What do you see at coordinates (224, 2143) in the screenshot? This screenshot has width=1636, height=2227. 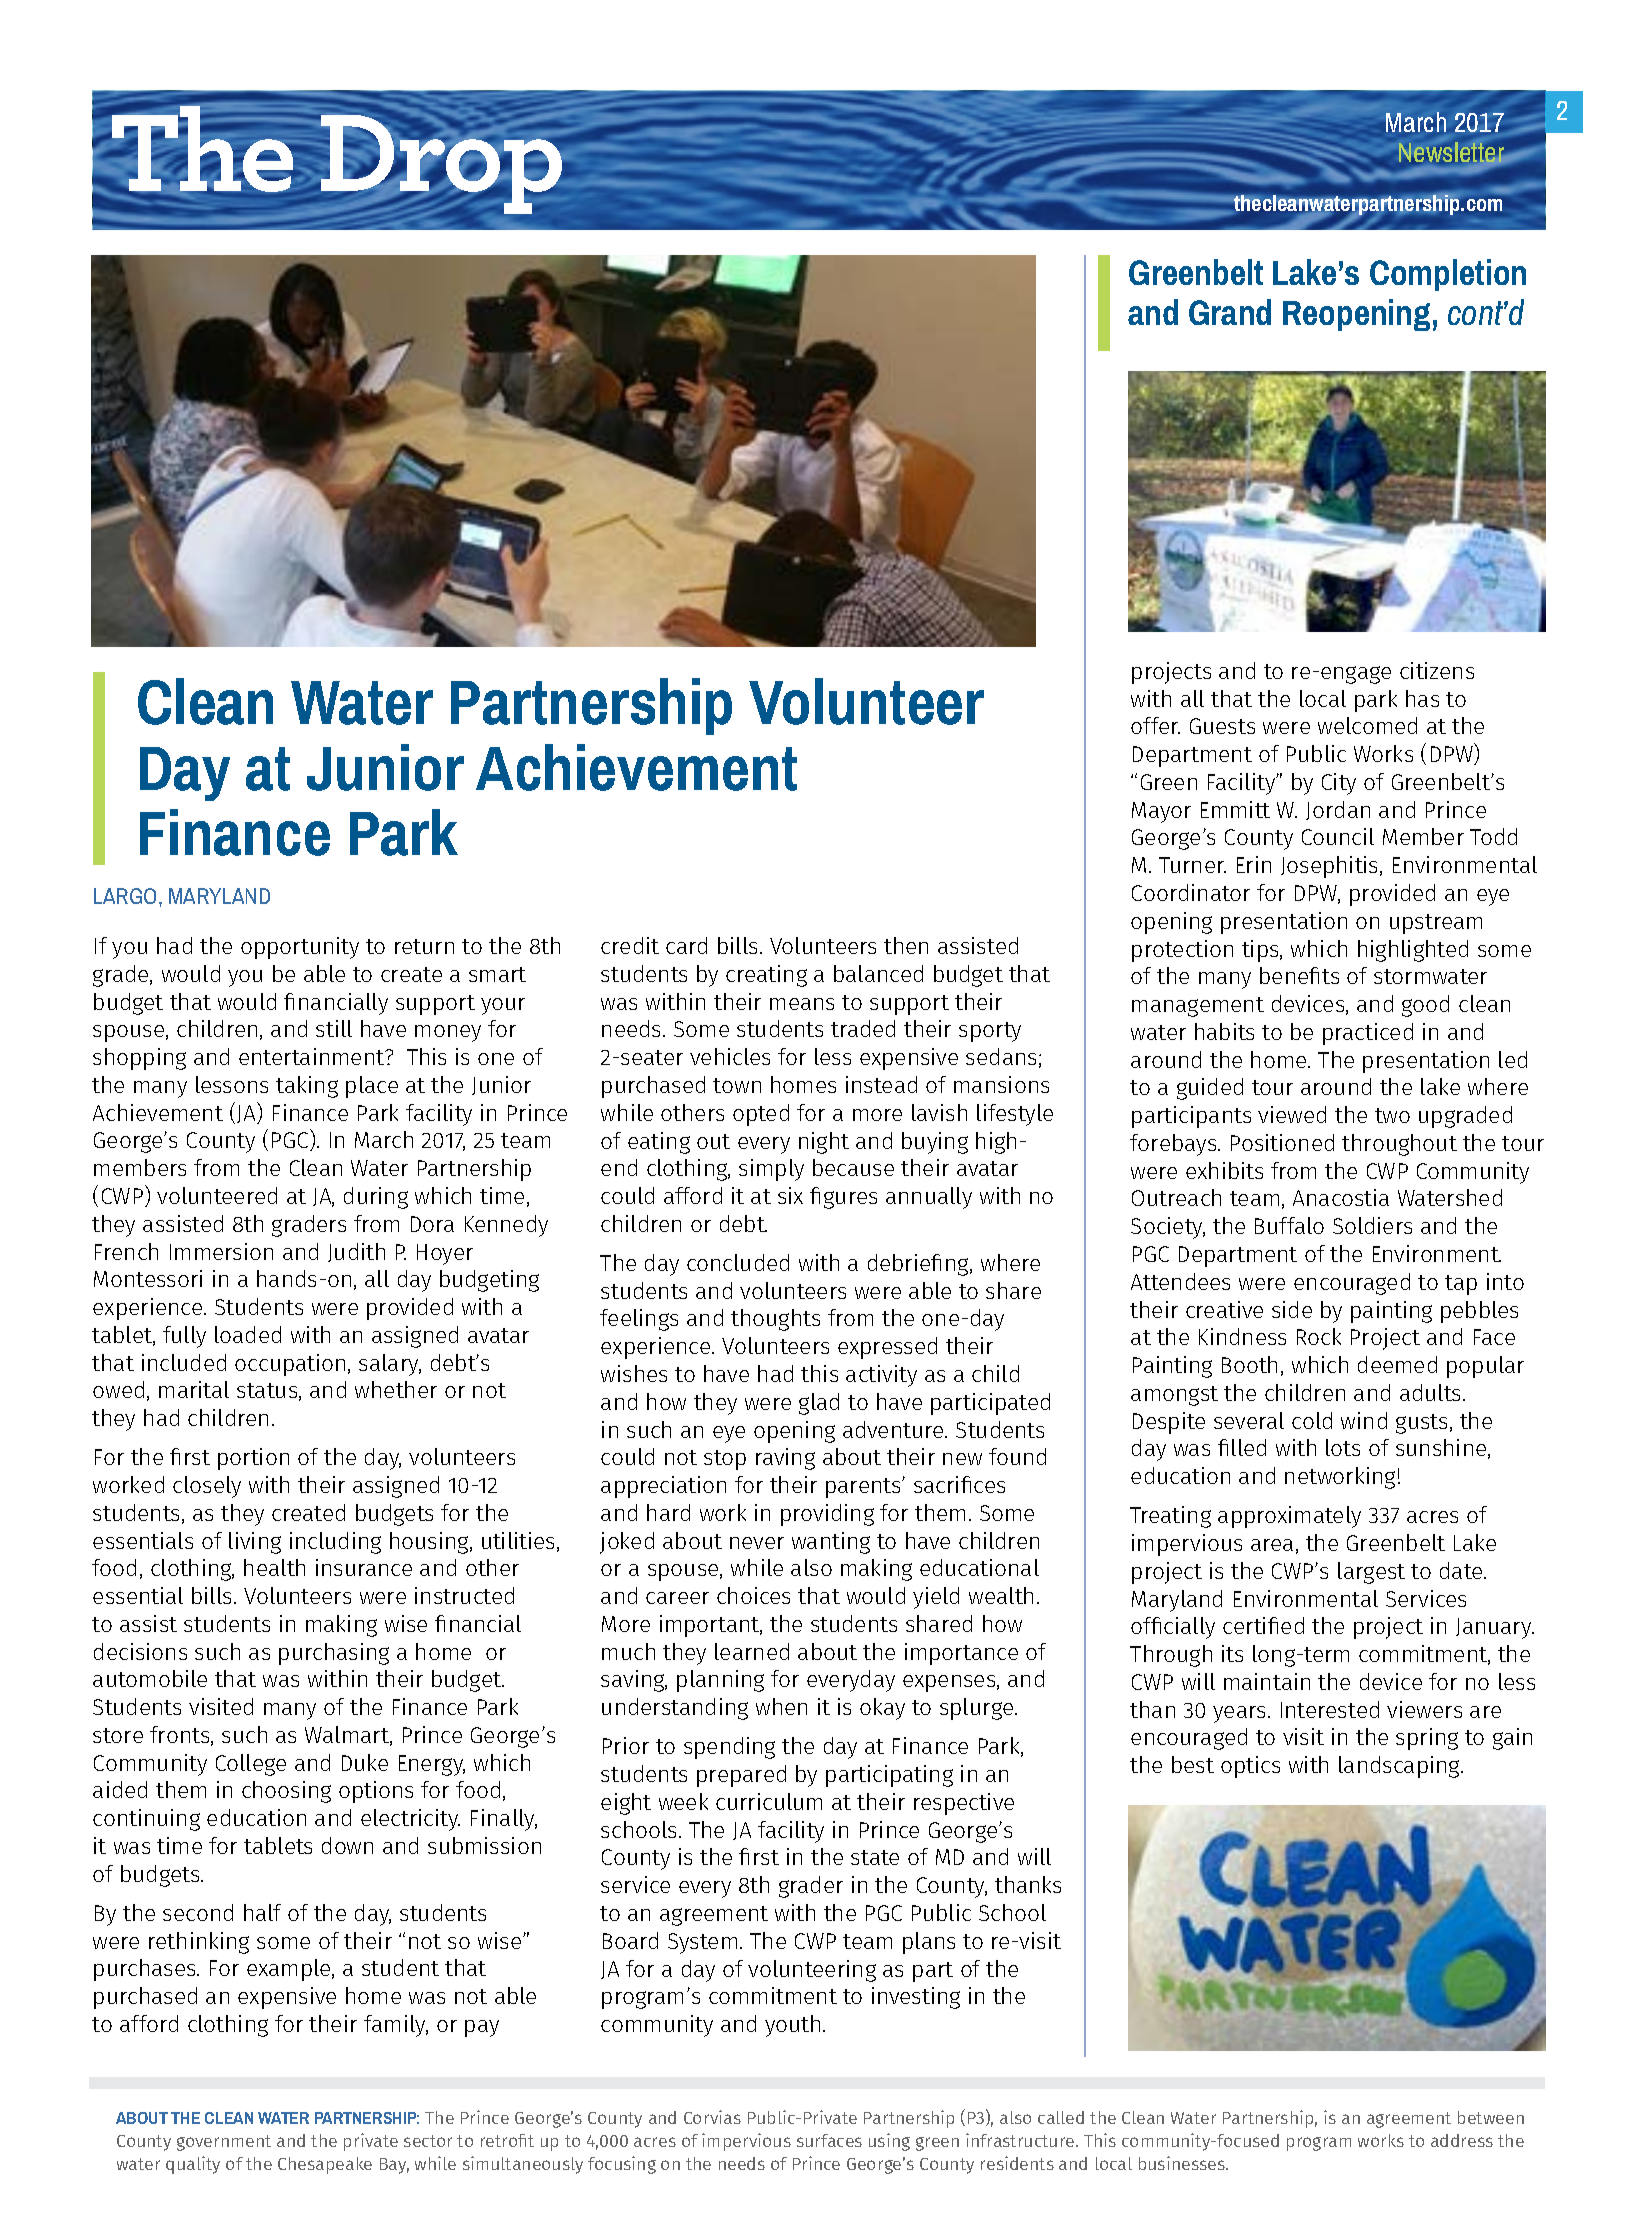 I see `government` at bounding box center [224, 2143].
